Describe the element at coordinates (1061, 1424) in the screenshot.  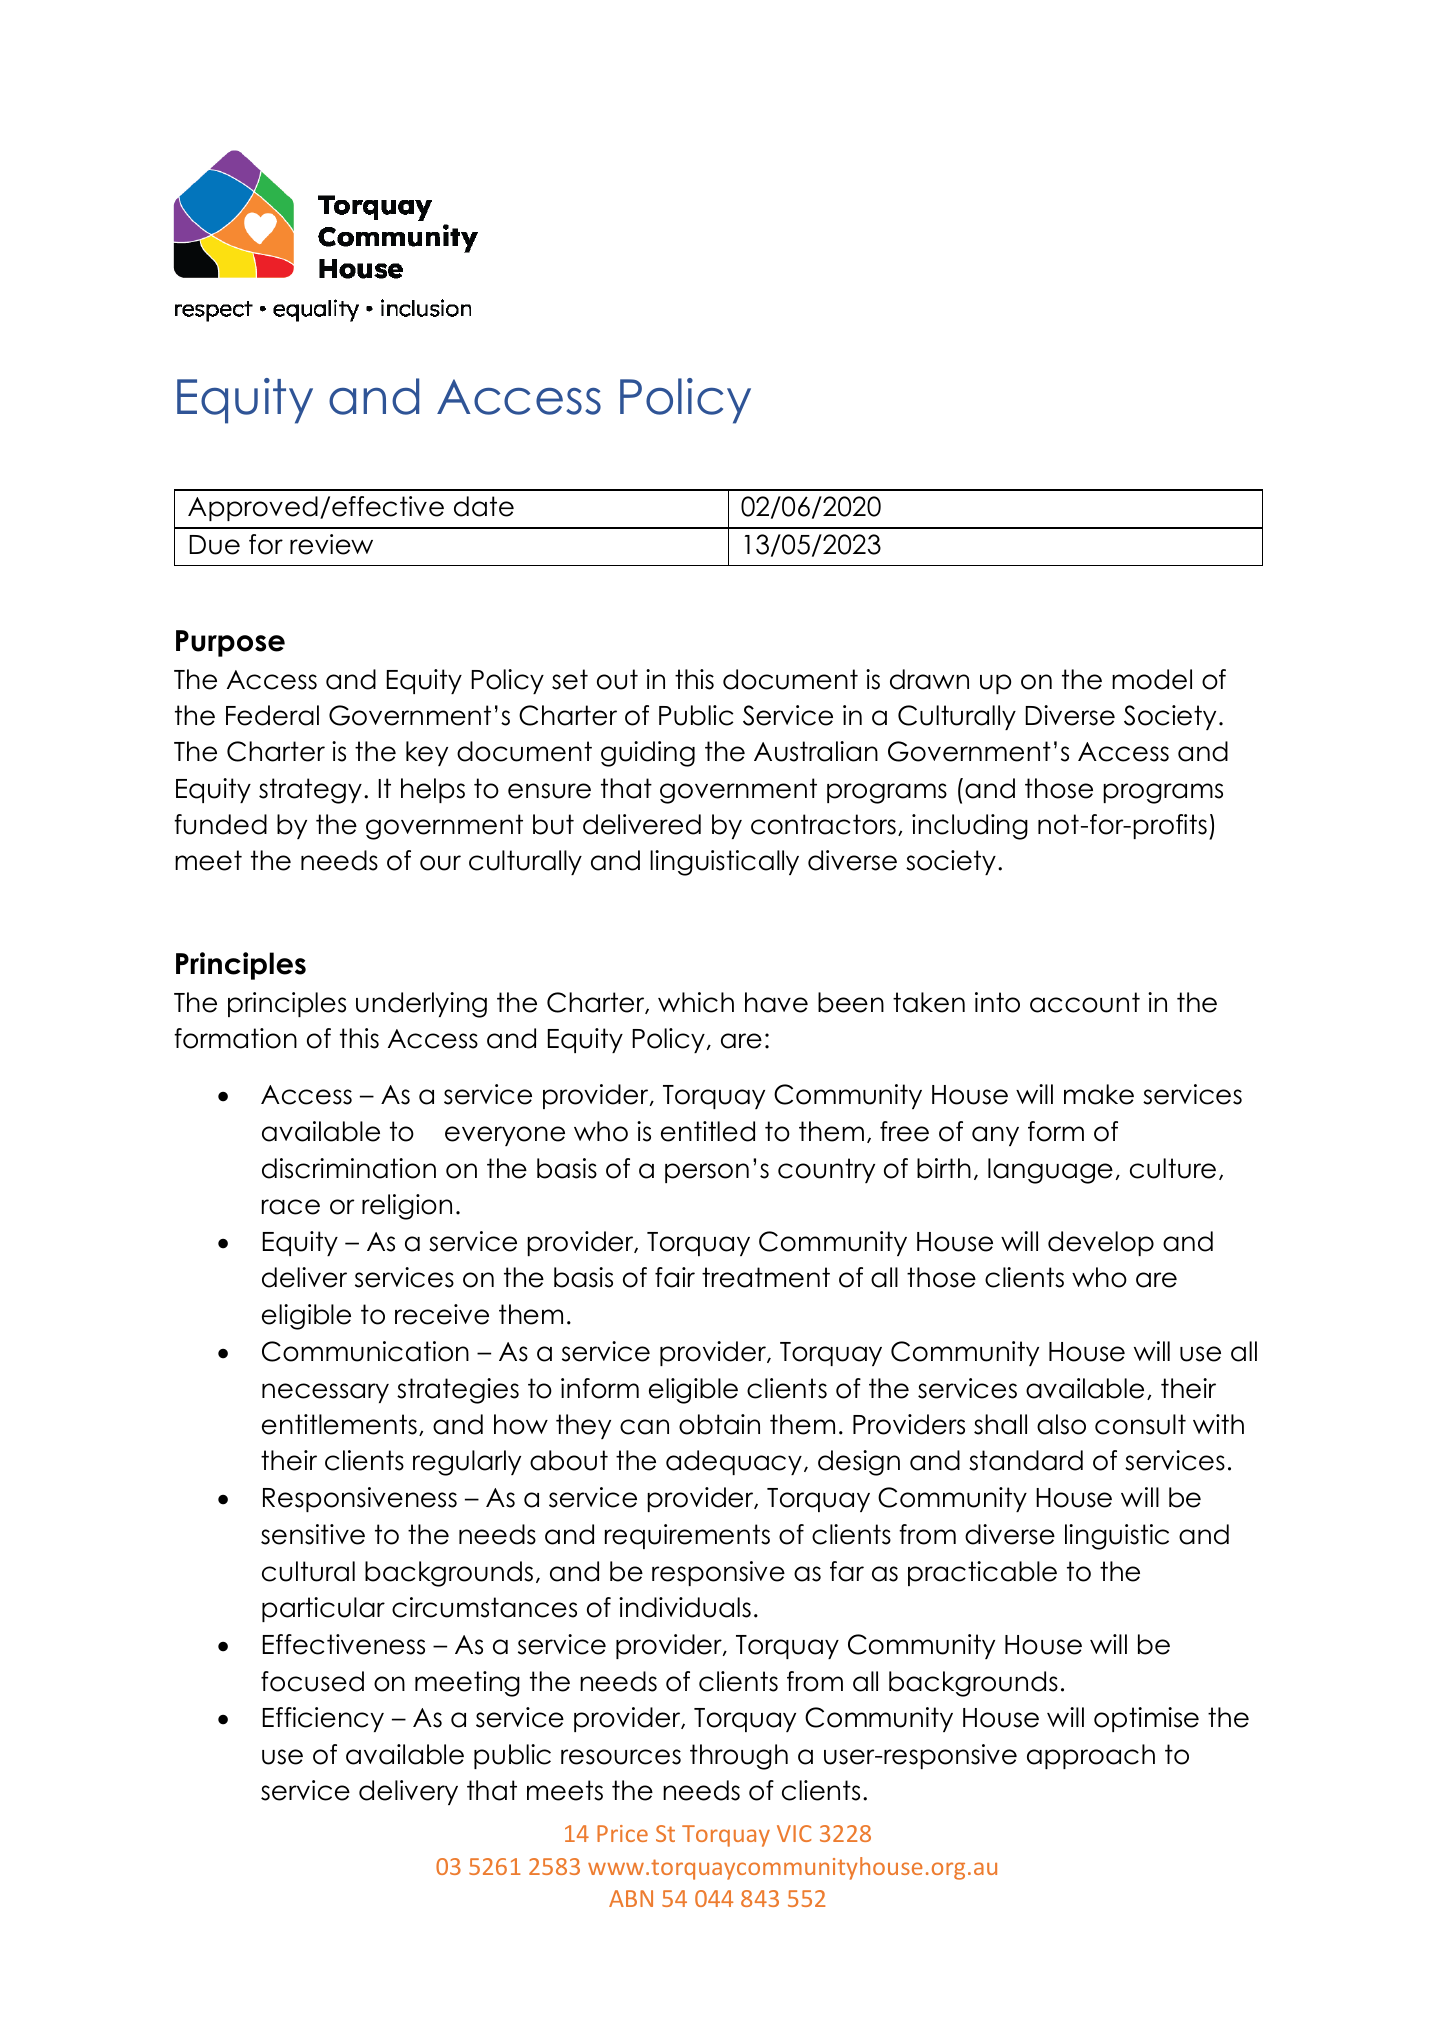
I see `also` at that location.
